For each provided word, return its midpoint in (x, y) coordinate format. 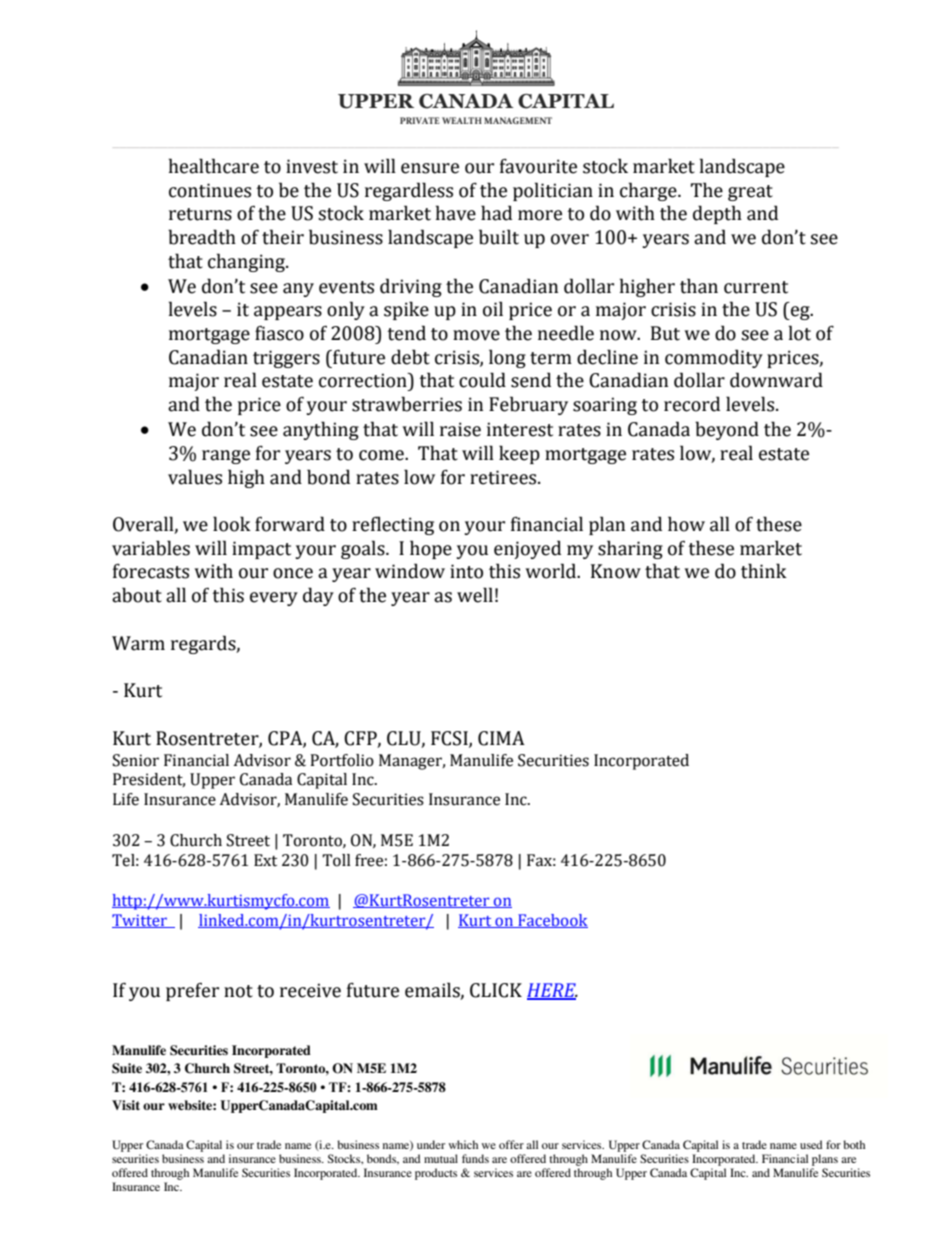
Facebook (552, 921)
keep (519, 454)
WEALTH (462, 120)
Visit (126, 1105)
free (369, 860)
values (195, 477)
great (750, 193)
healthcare (214, 166)
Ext (265, 860)
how (686, 524)
